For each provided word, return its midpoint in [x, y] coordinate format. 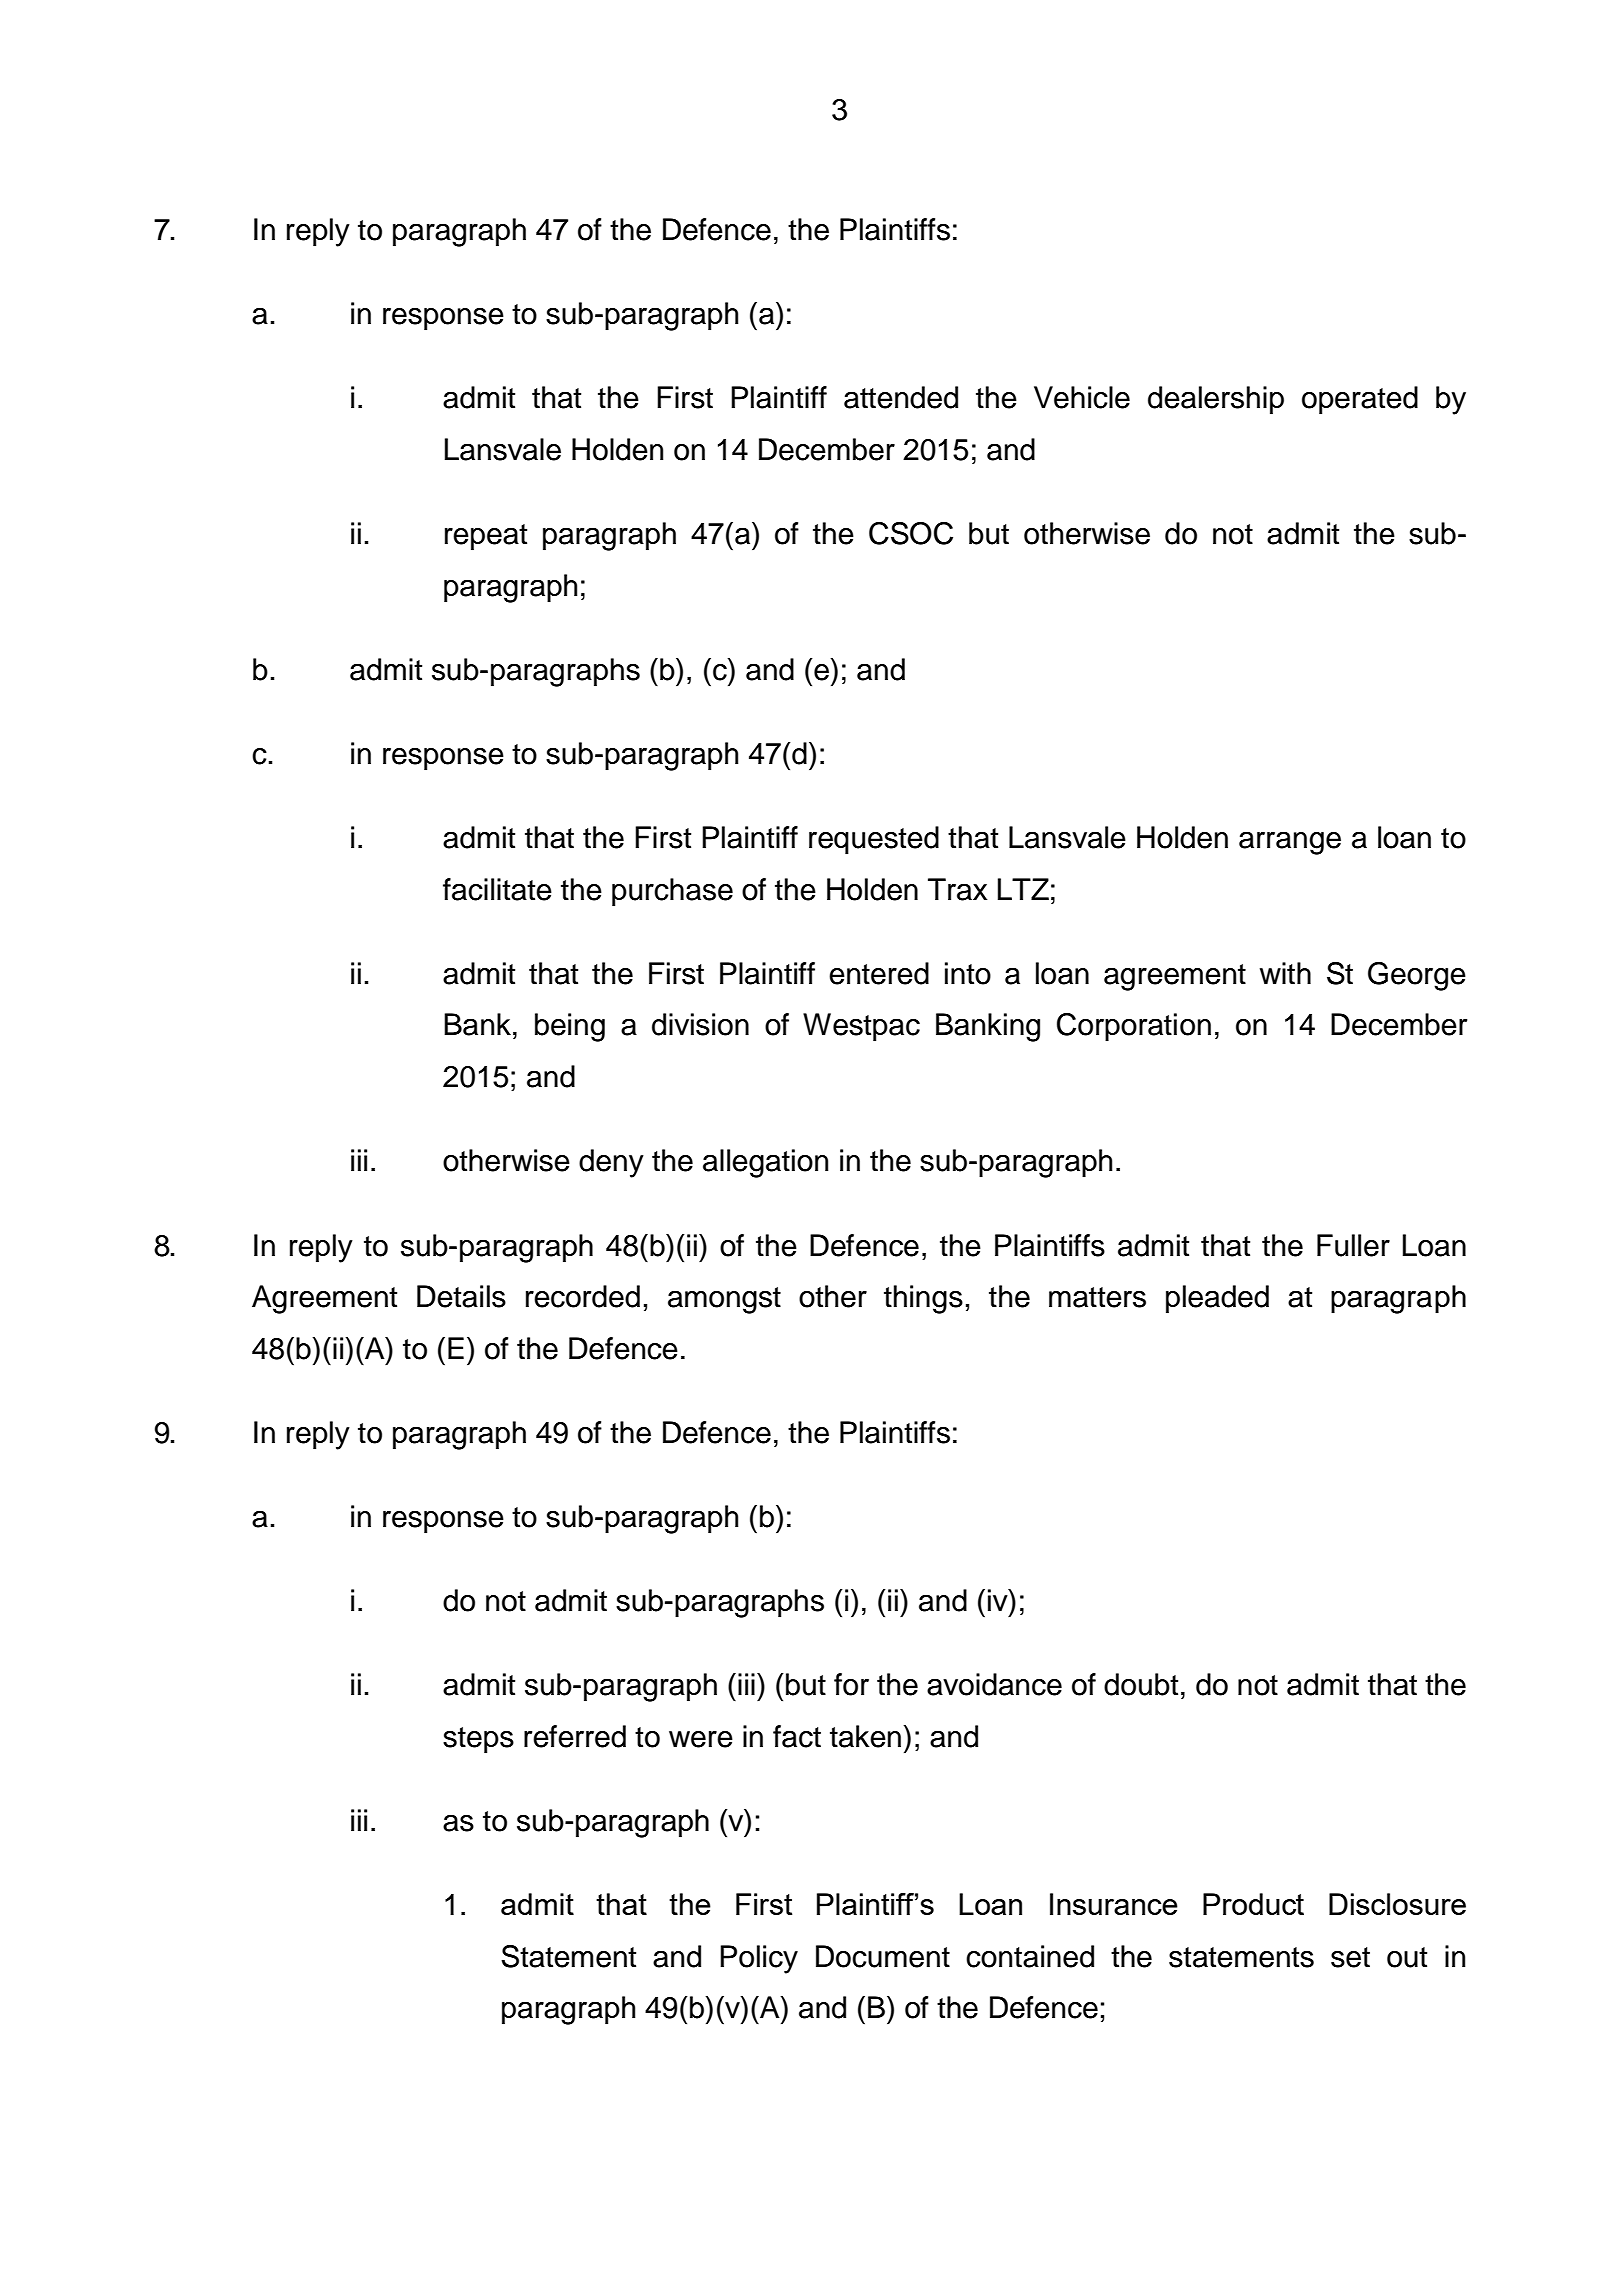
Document [883, 1956]
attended [901, 397]
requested [874, 840]
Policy [759, 1959]
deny [611, 1163]
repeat [486, 537]
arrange [1290, 843]
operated [1360, 400]
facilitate [497, 889]
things [923, 1299]
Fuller [1353, 1245]
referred [575, 1736]
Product [1253, 1904]
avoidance [994, 1684]
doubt [1141, 1684]
